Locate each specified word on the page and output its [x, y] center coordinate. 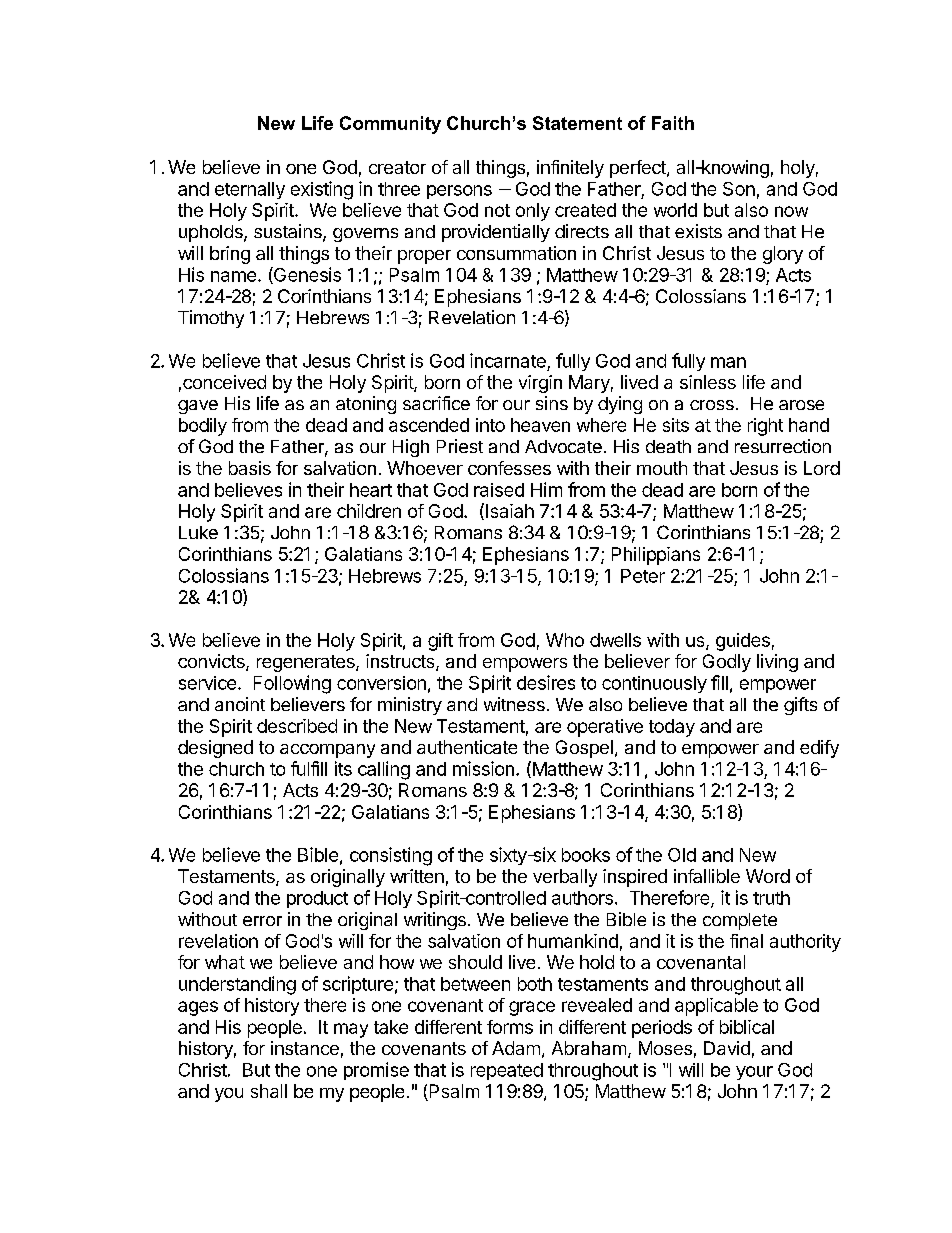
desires [546, 682]
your [754, 1073]
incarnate [508, 360]
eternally [250, 190]
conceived [224, 382]
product [317, 899]
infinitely [570, 169]
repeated [507, 1071]
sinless [708, 382]
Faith [673, 123]
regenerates [307, 663]
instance [305, 1048]
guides [743, 642]
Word [768, 876]
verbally [565, 878]
